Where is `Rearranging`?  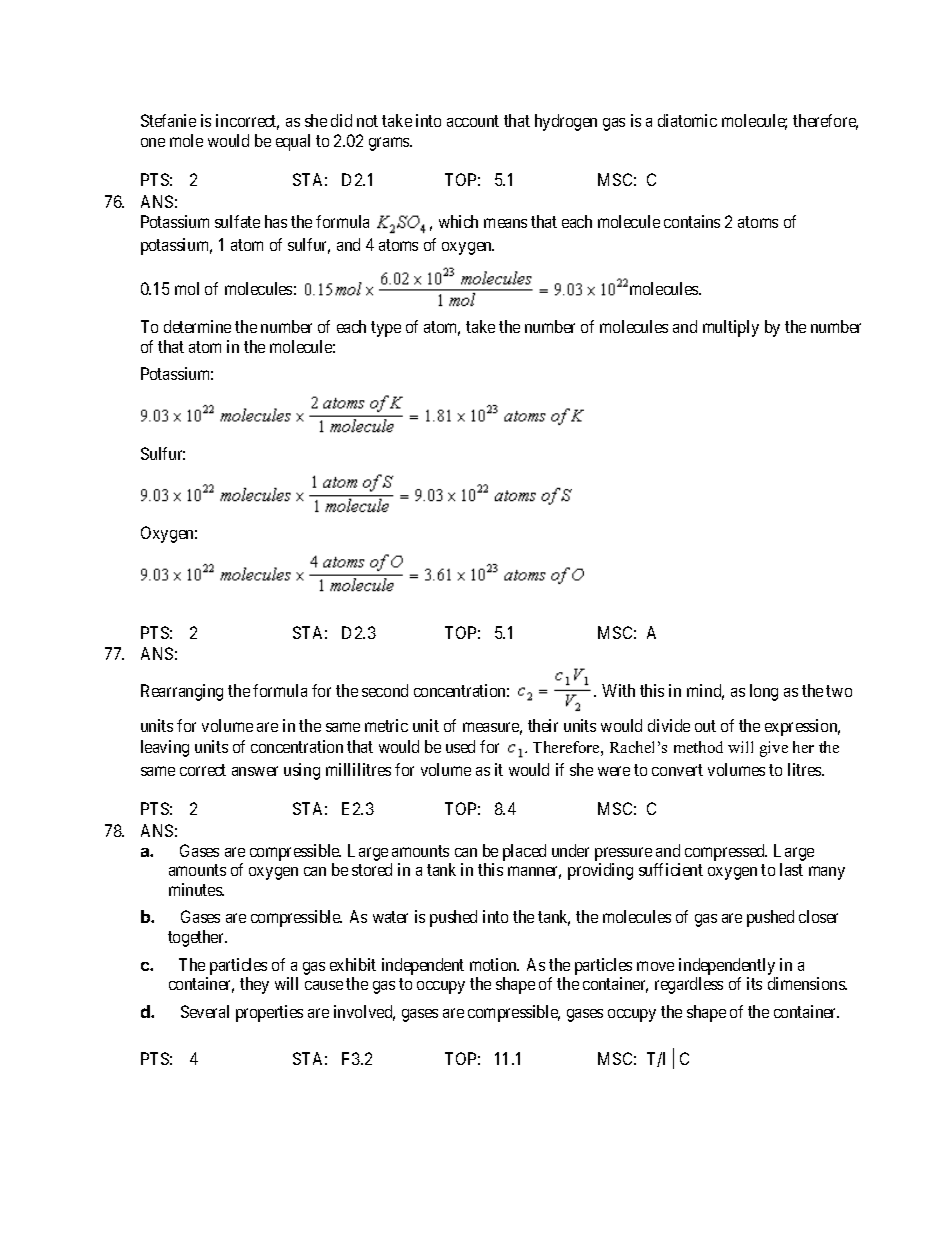
Rearranging is located at coordinates (182, 692).
